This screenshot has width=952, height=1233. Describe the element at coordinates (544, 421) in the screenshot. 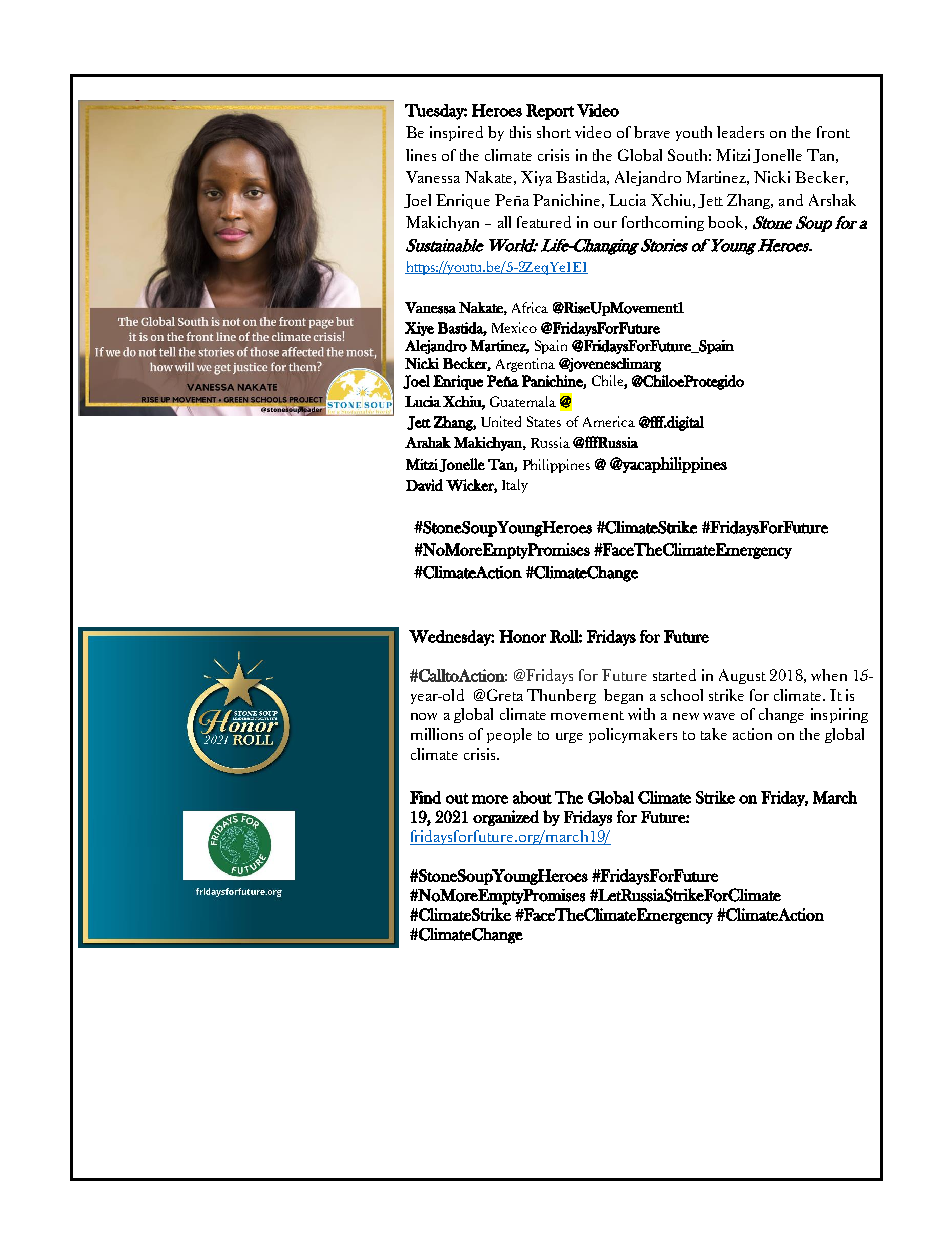

I see `States` at that location.
